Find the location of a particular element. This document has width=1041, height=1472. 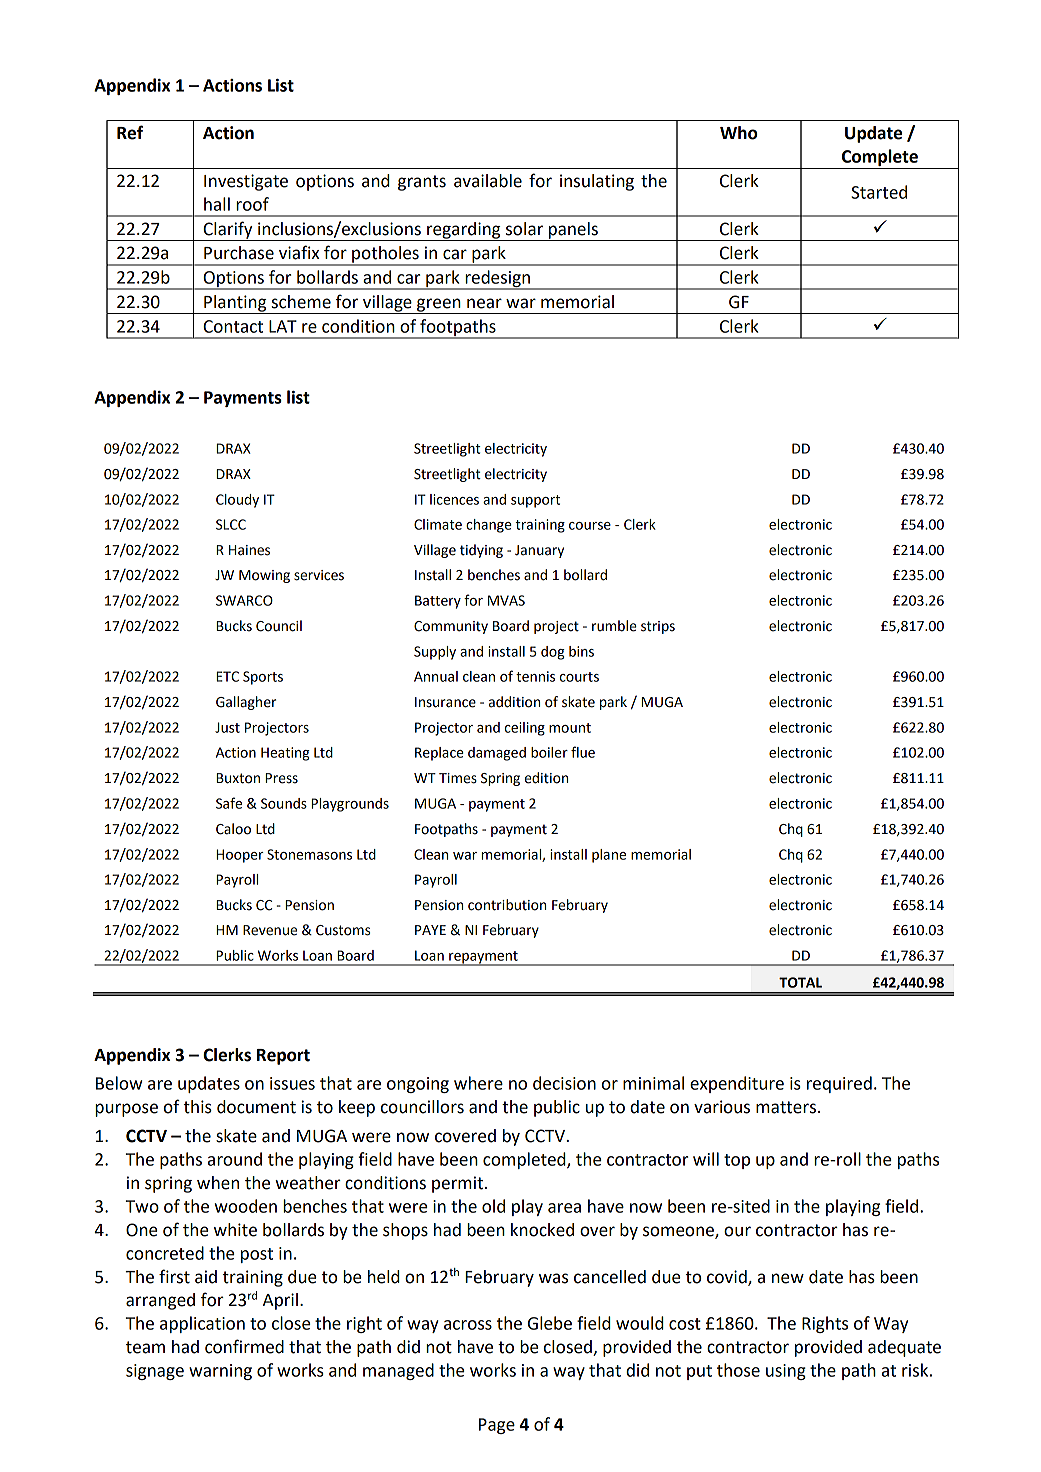

warning is located at coordinates (220, 1372).
